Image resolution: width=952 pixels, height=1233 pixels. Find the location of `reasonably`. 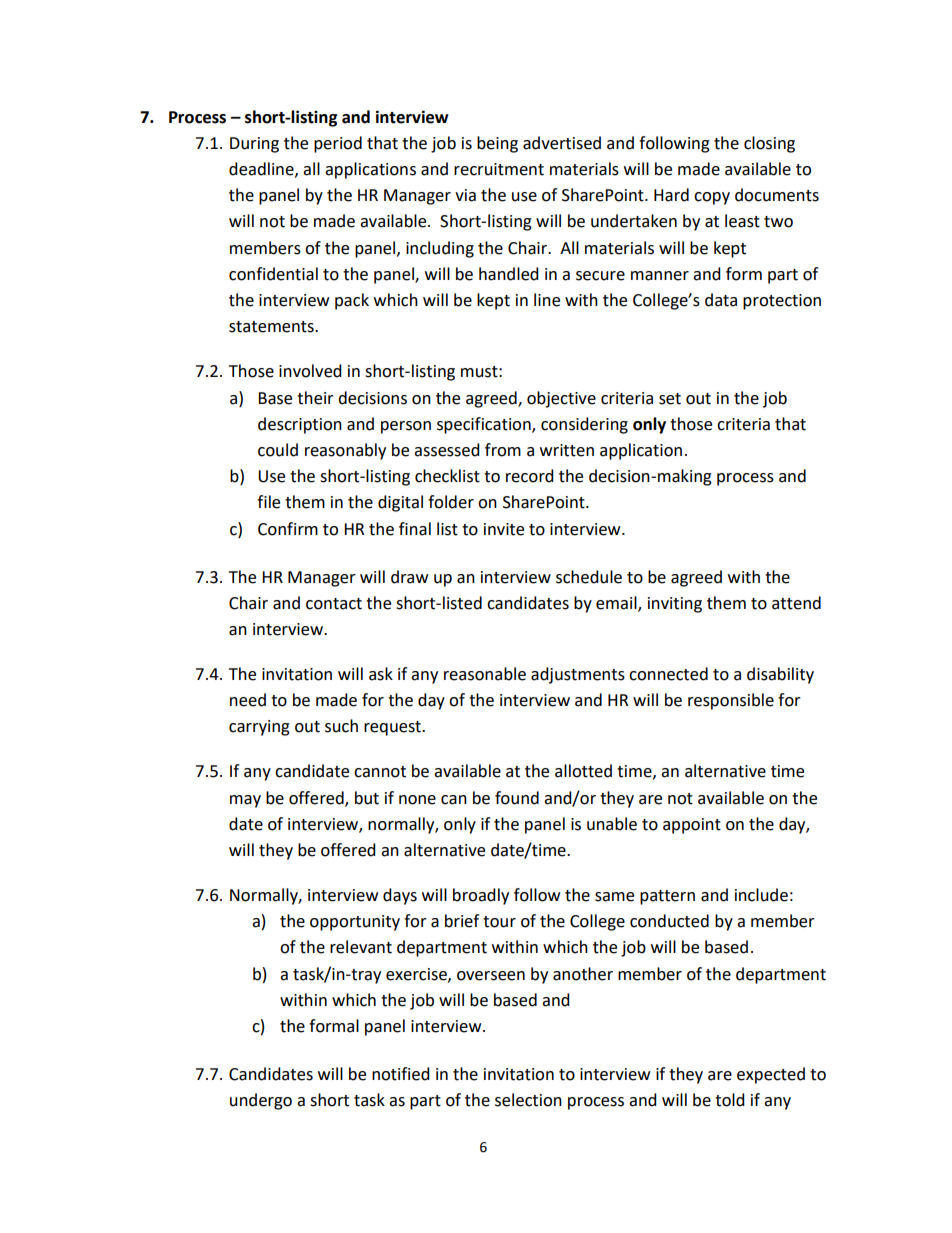

reasonably is located at coordinates (345, 451).
